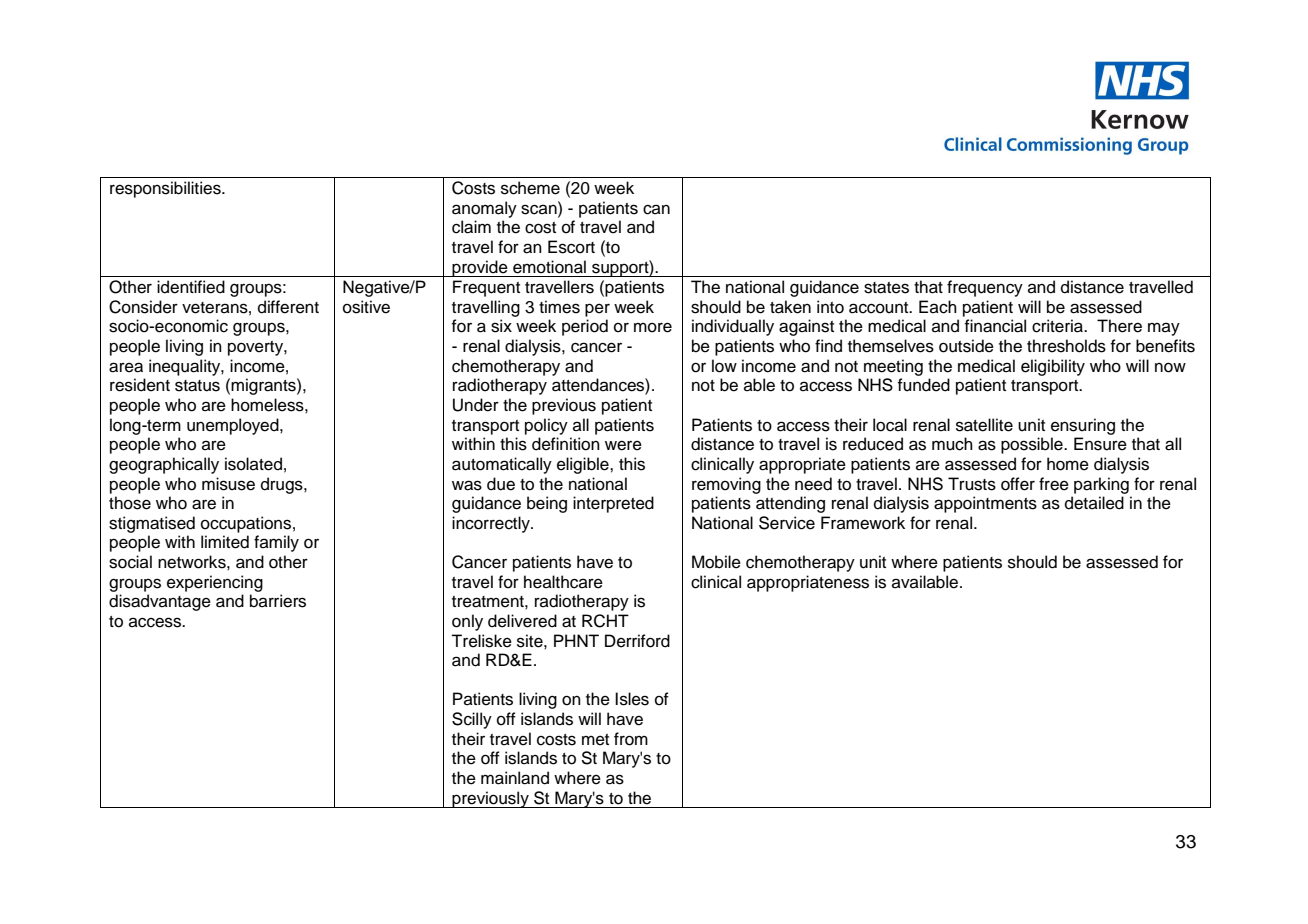 The image size is (1308, 924). What do you see at coordinates (886, 288) in the image?
I see `states` at bounding box center [886, 288].
